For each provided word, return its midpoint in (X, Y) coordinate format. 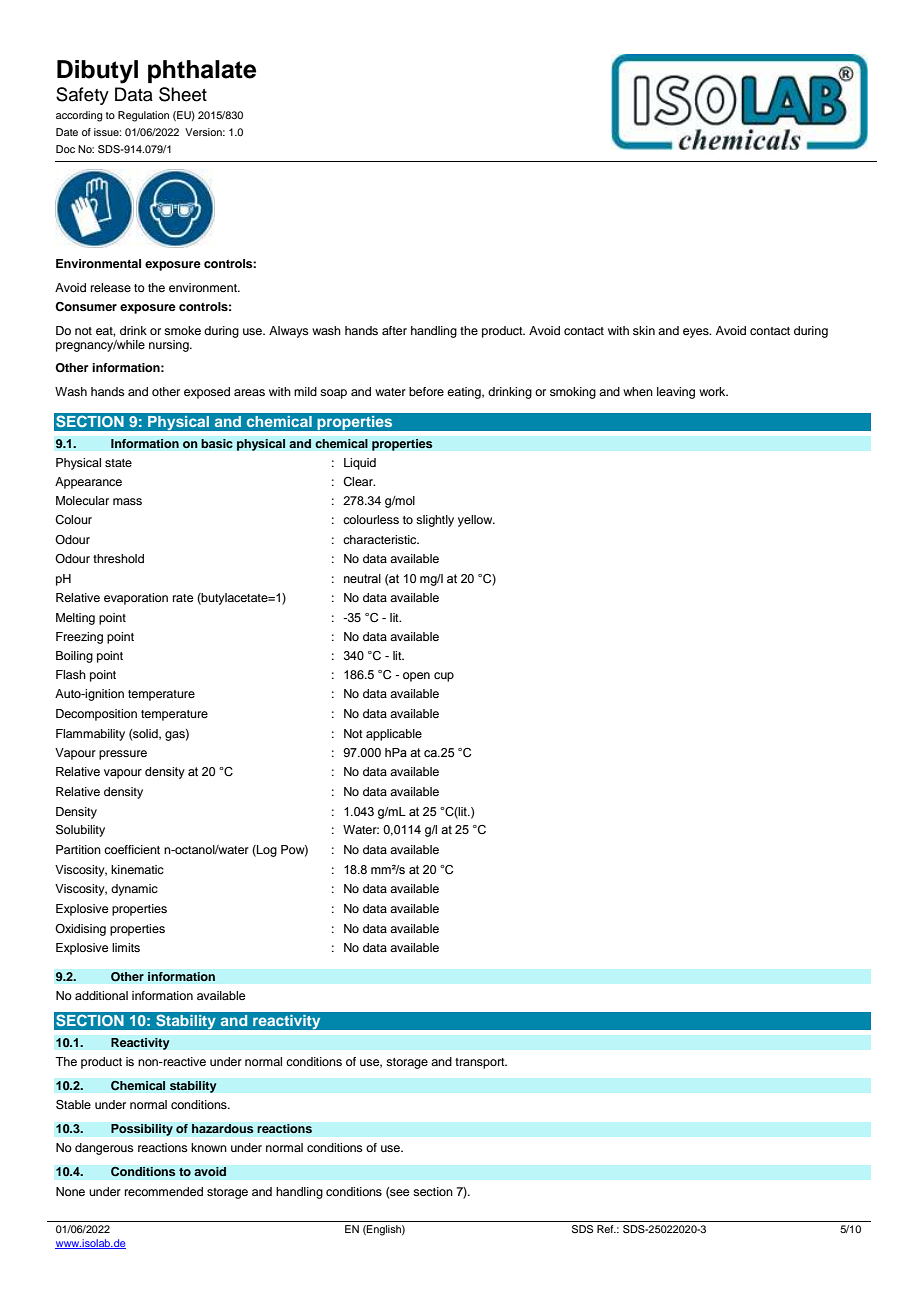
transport (481, 1063)
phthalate (202, 71)
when (638, 391)
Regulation (143, 116)
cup (444, 677)
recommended (164, 1191)
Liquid (360, 464)
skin (644, 330)
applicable (394, 735)
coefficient (132, 849)
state (118, 463)
